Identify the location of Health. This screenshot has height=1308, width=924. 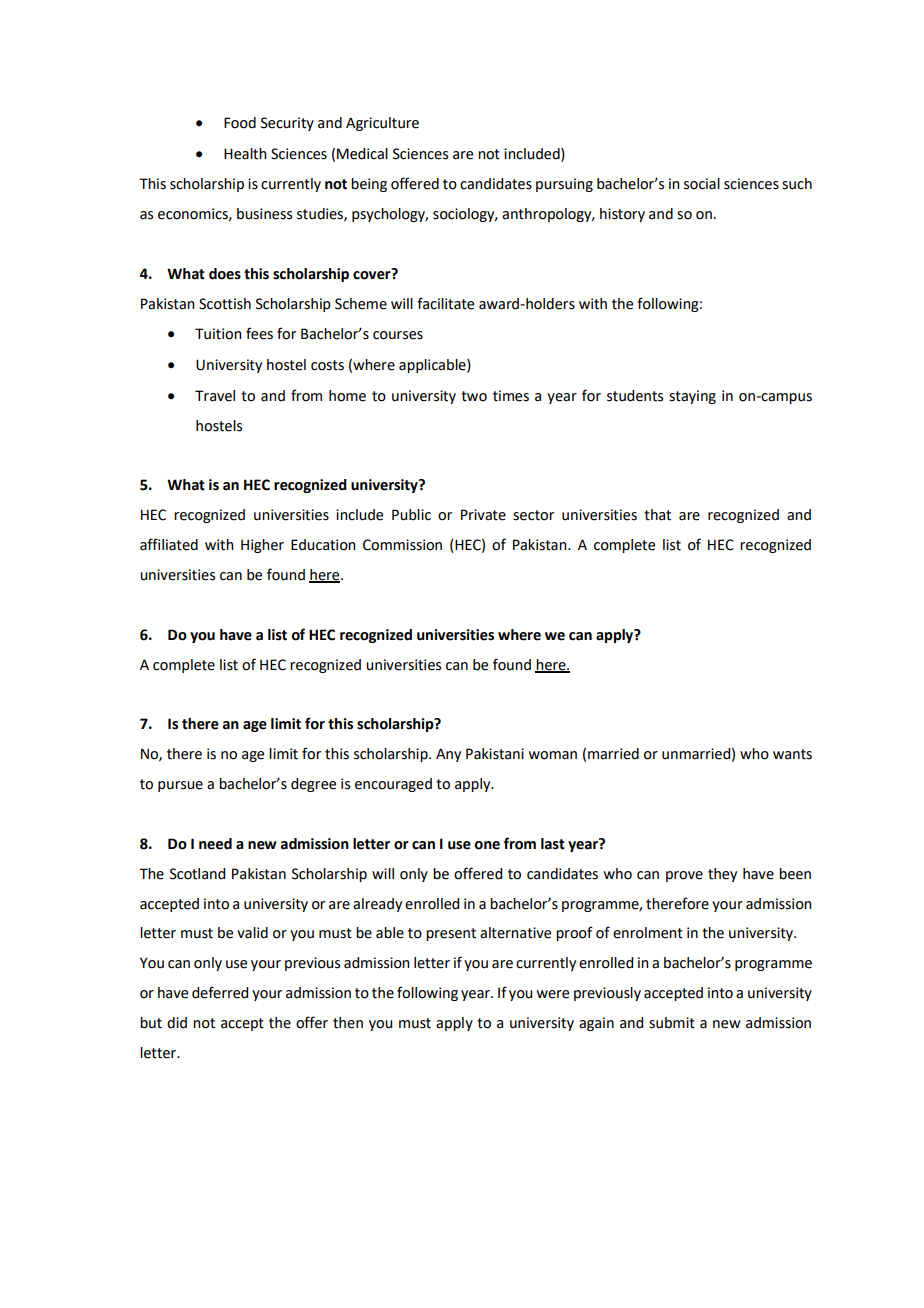
(245, 154).
